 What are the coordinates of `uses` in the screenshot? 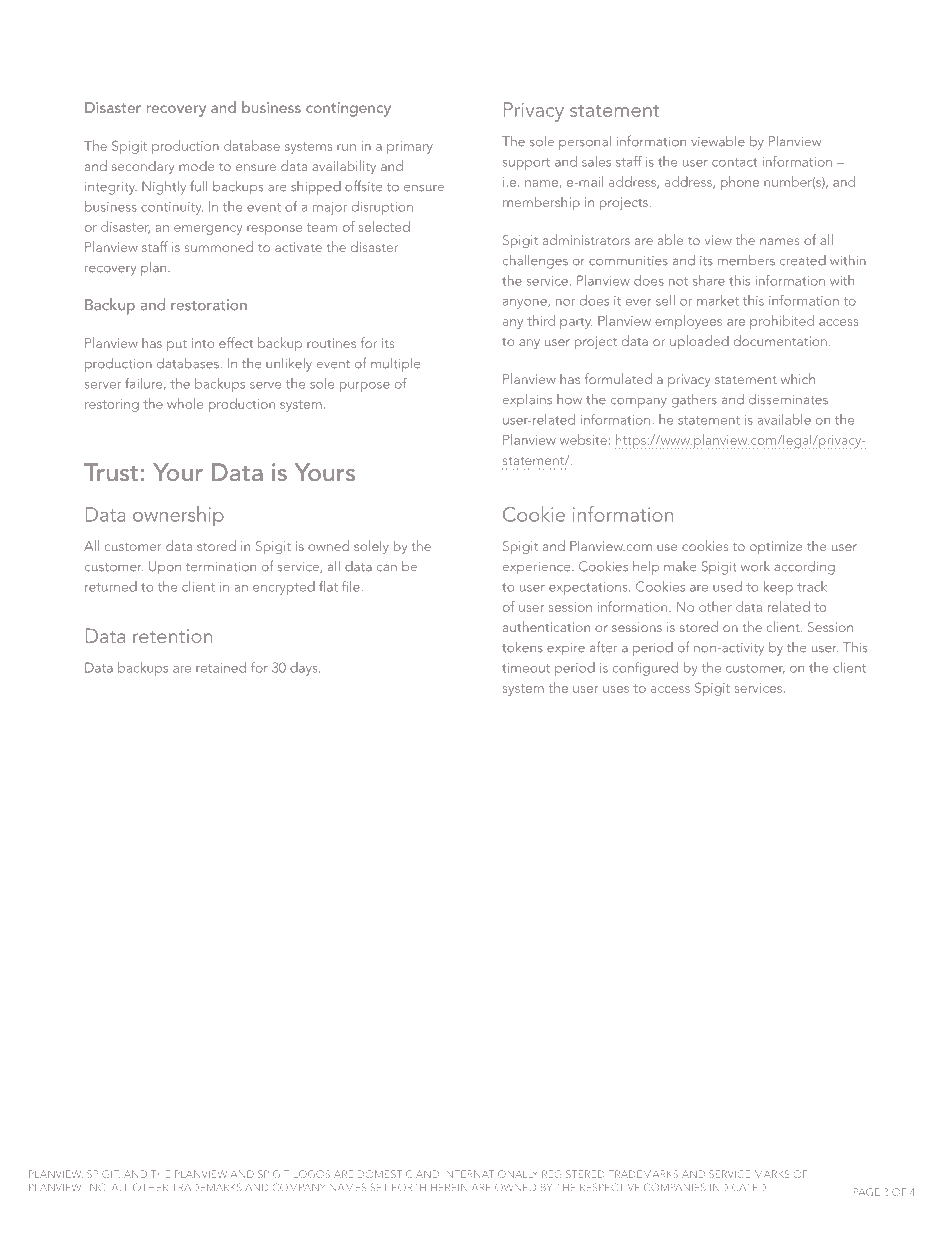 It's located at (616, 689).
